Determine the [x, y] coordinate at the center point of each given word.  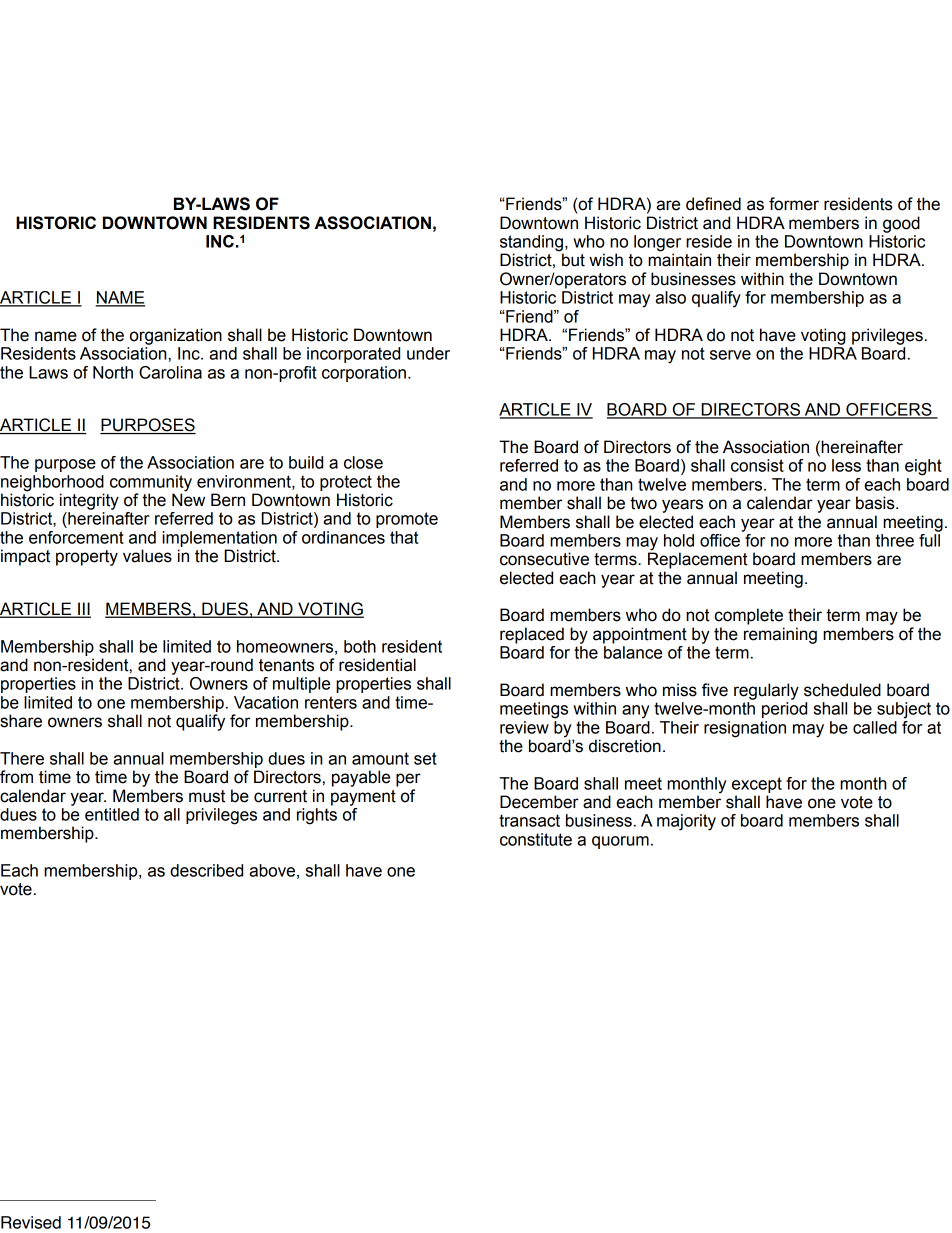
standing [532, 244]
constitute [536, 839]
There [22, 758]
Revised [31, 1222]
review [524, 727]
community [151, 483]
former [794, 204]
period [784, 710]
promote [407, 520]
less [846, 465]
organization [176, 336]
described [206, 870]
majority [686, 822]
